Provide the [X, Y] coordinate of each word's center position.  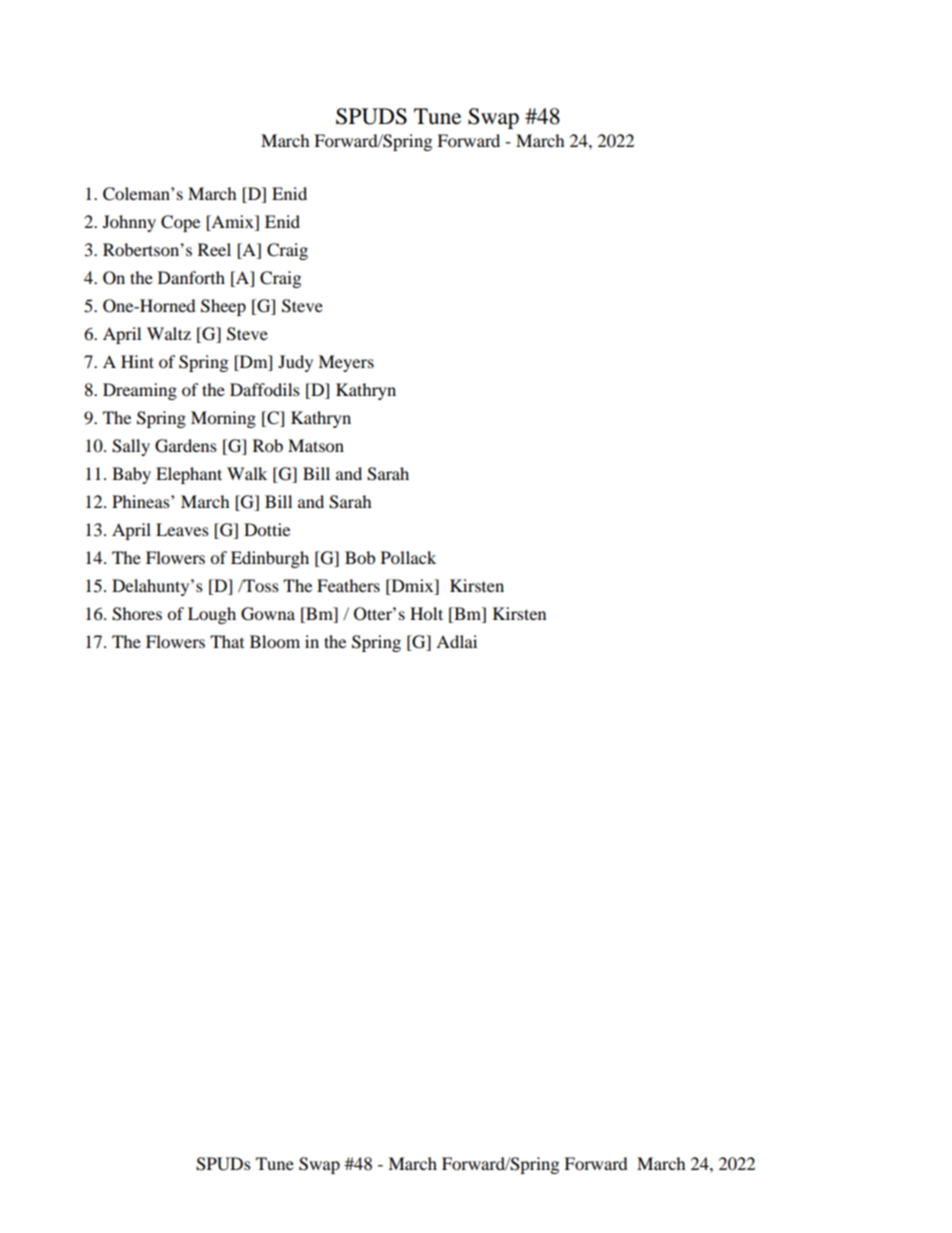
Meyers [346, 363]
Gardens [186, 446]
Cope [180, 223]
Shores [137, 614]
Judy [295, 363]
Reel [214, 249]
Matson [316, 445]
